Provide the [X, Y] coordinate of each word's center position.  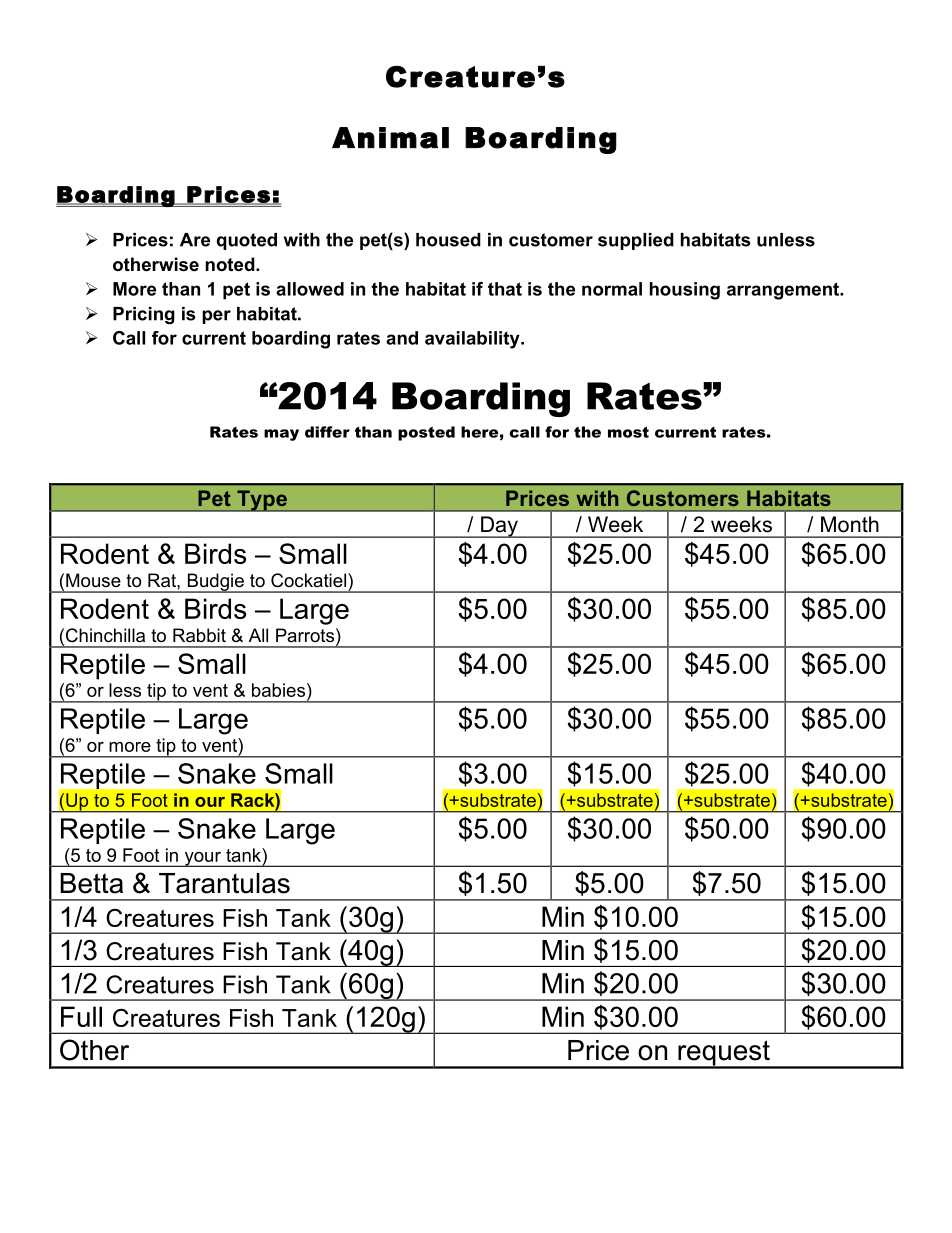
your [202, 859]
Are [195, 240]
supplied [636, 241]
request [724, 1054]
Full [81, 1016]
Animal [390, 138]
